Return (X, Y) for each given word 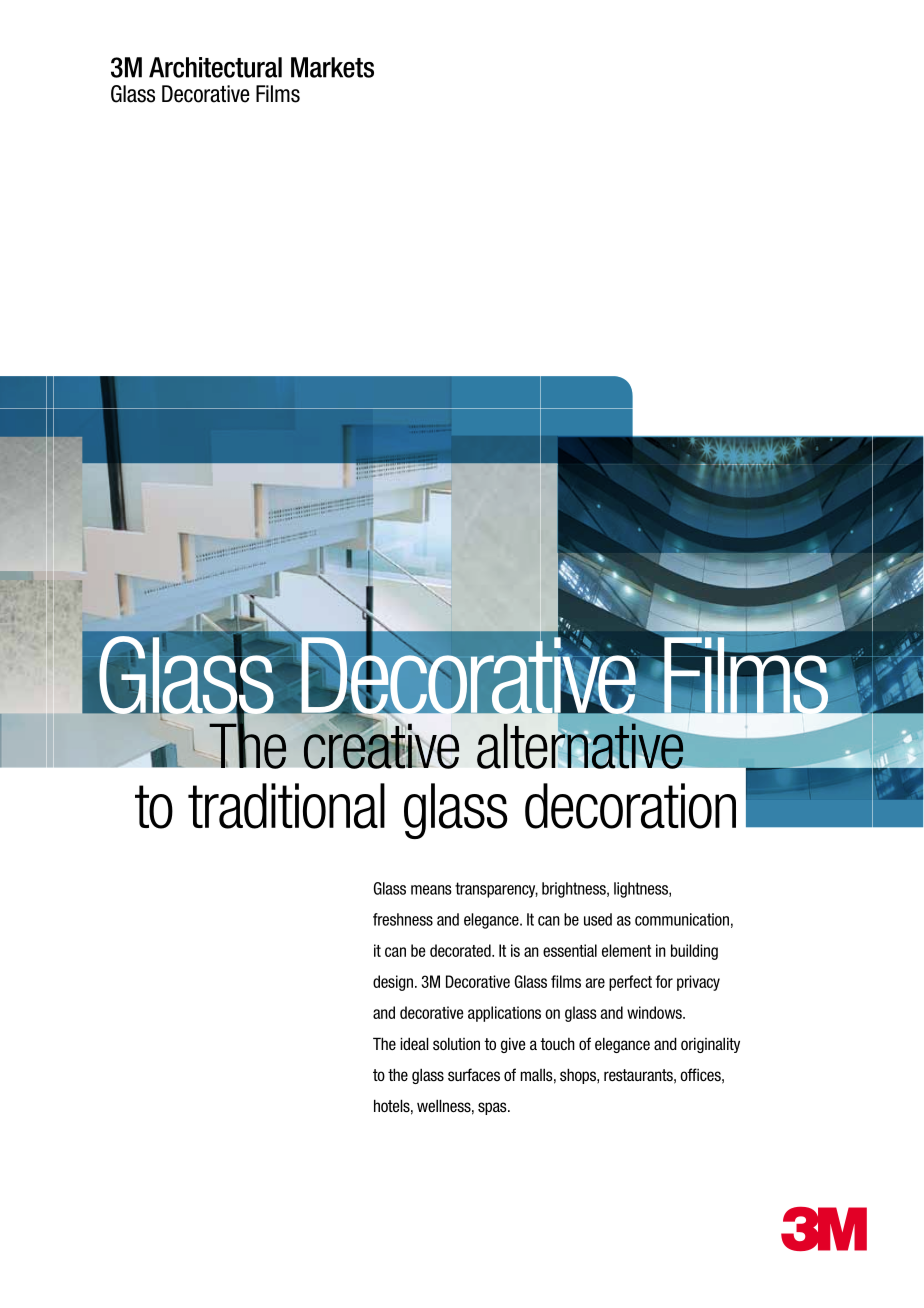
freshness (403, 919)
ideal (414, 1043)
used (598, 919)
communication (682, 919)
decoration (630, 806)
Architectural (215, 67)
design (393, 983)
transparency (496, 890)
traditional (286, 806)
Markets (332, 67)
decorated (461, 950)
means (431, 890)
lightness (642, 890)
